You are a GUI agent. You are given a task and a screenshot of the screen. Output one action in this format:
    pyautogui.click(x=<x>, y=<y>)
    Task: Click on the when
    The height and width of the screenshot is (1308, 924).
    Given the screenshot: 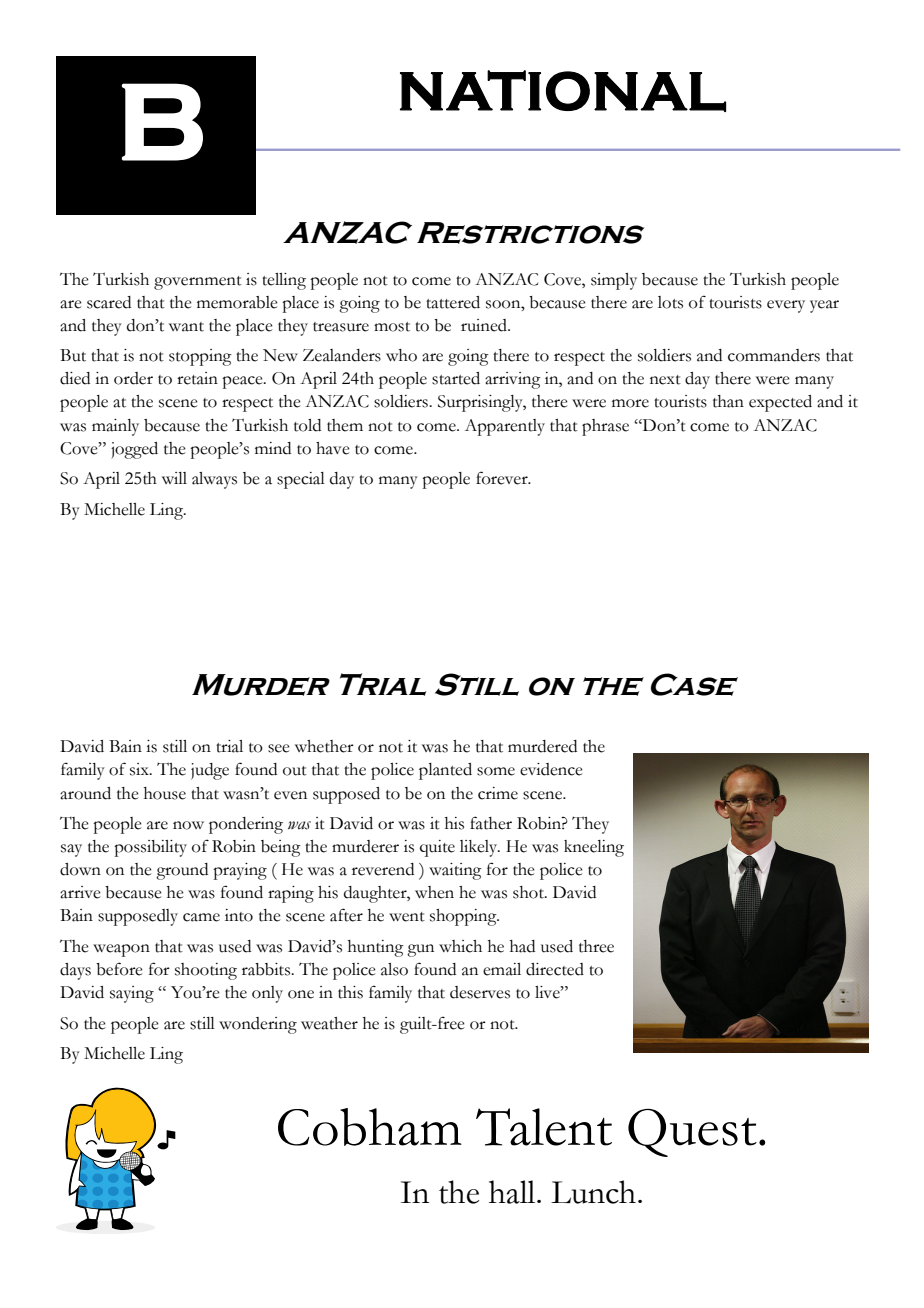 What is the action you would take?
    pyautogui.click(x=434, y=892)
